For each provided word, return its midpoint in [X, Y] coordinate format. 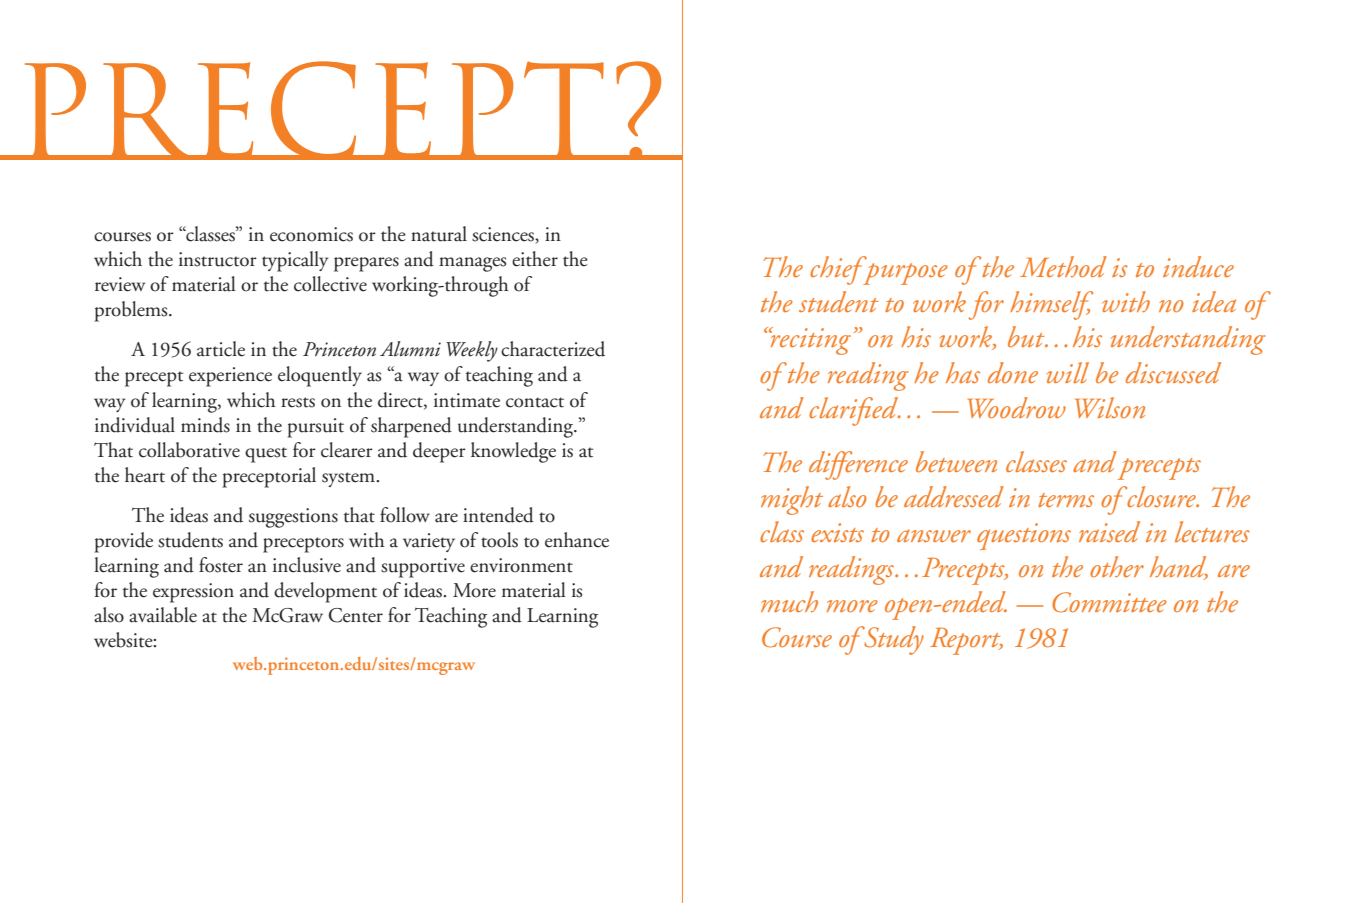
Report [966, 641]
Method [1063, 266]
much [789, 601]
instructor [218, 259]
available [163, 615]
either [535, 259]
